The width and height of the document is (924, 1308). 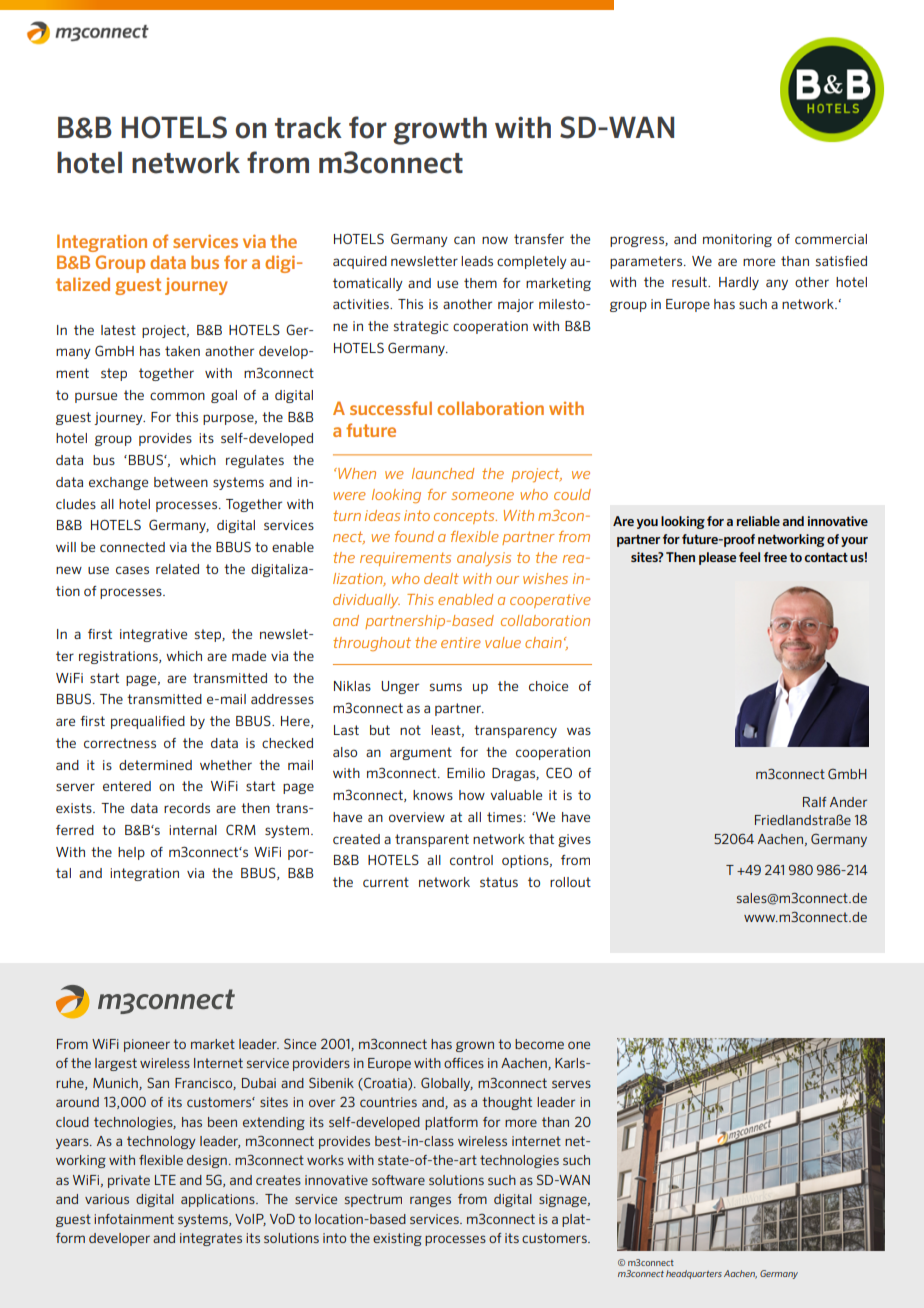 What do you see at coordinates (570, 882) in the document?
I see `rollout` at bounding box center [570, 882].
